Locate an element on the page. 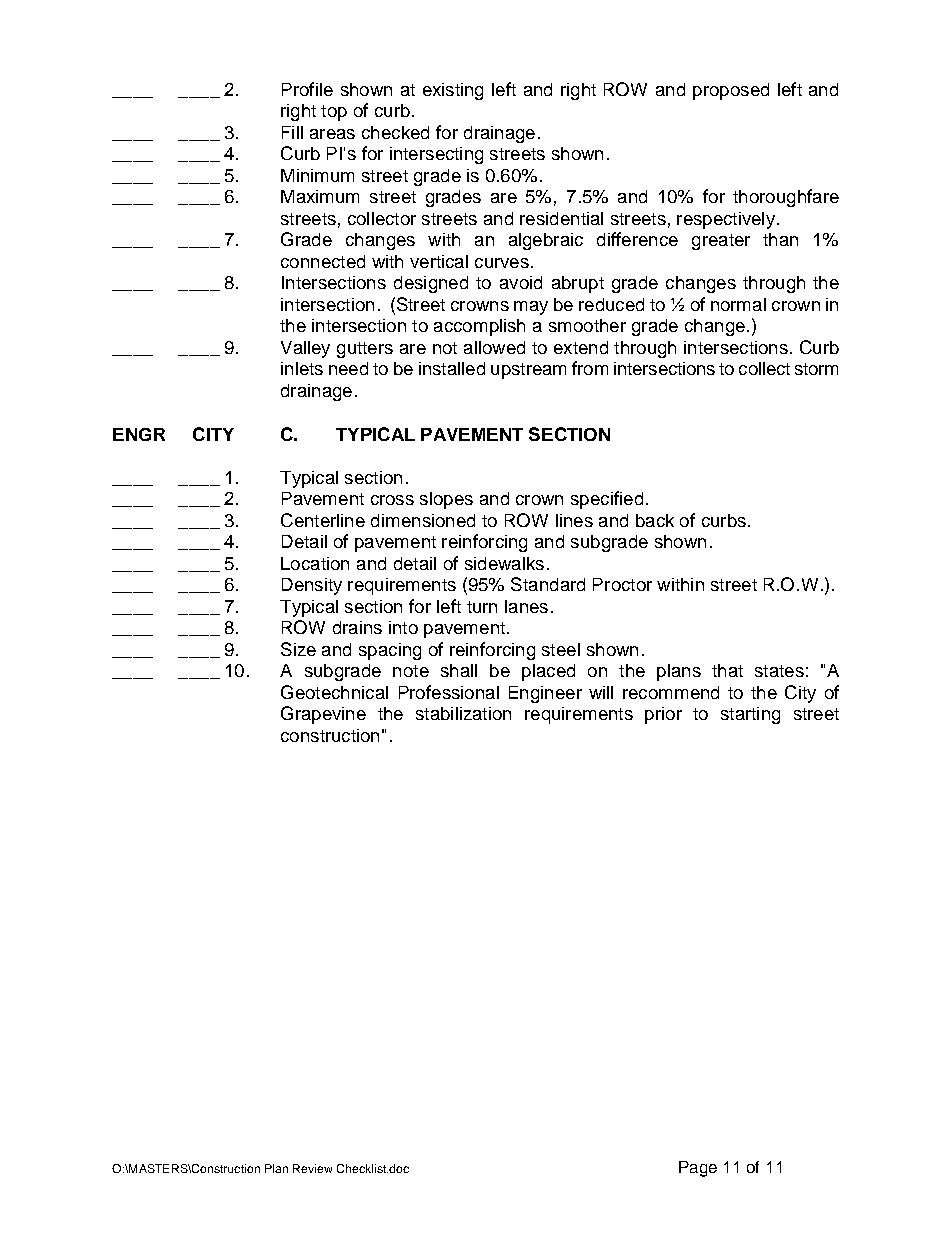  residential is located at coordinates (561, 218).
